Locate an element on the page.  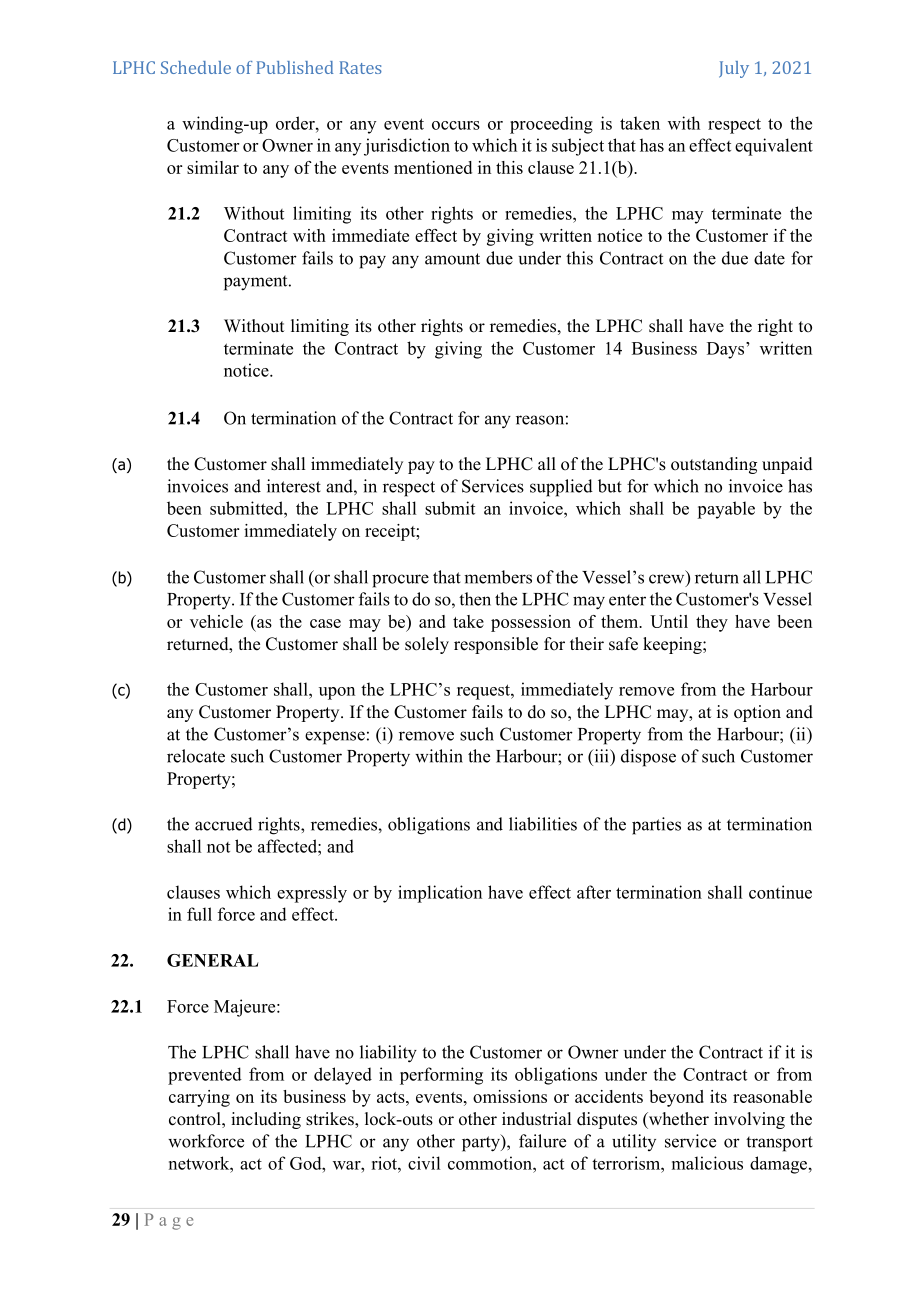
interest is located at coordinates (294, 486).
